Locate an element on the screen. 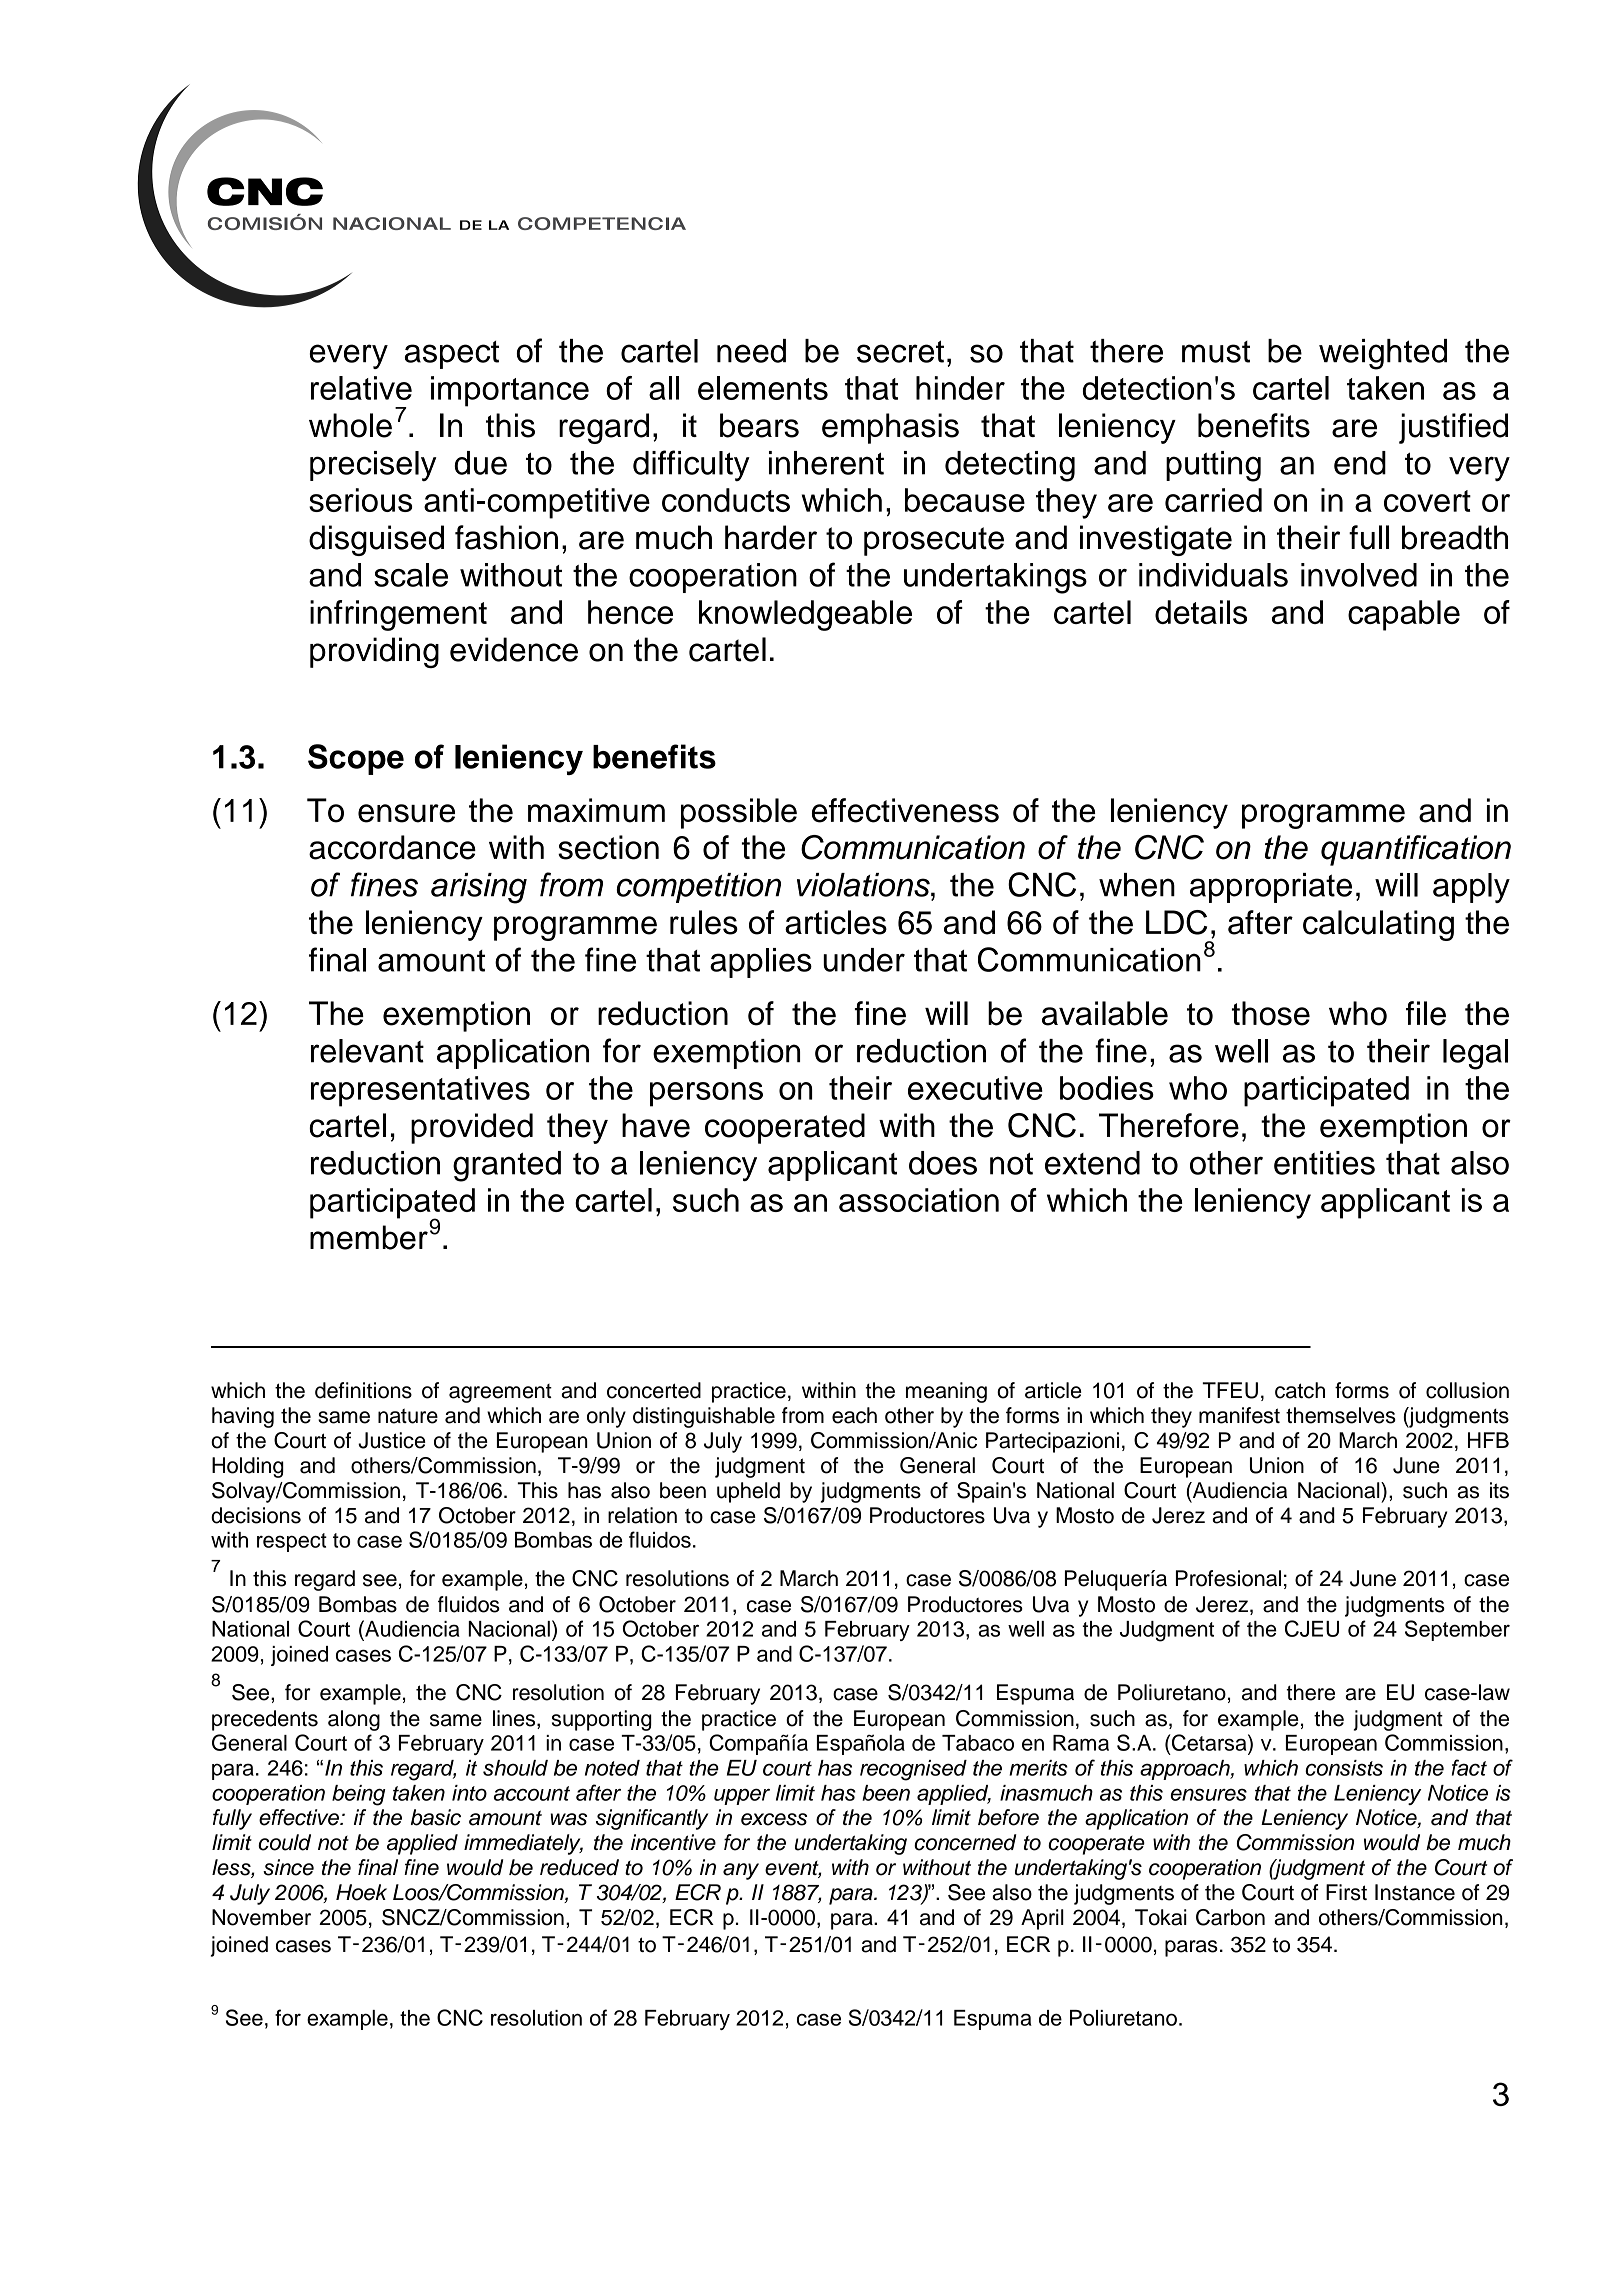 The height and width of the screenshot is (2279, 1611). weighted is located at coordinates (1383, 354).
